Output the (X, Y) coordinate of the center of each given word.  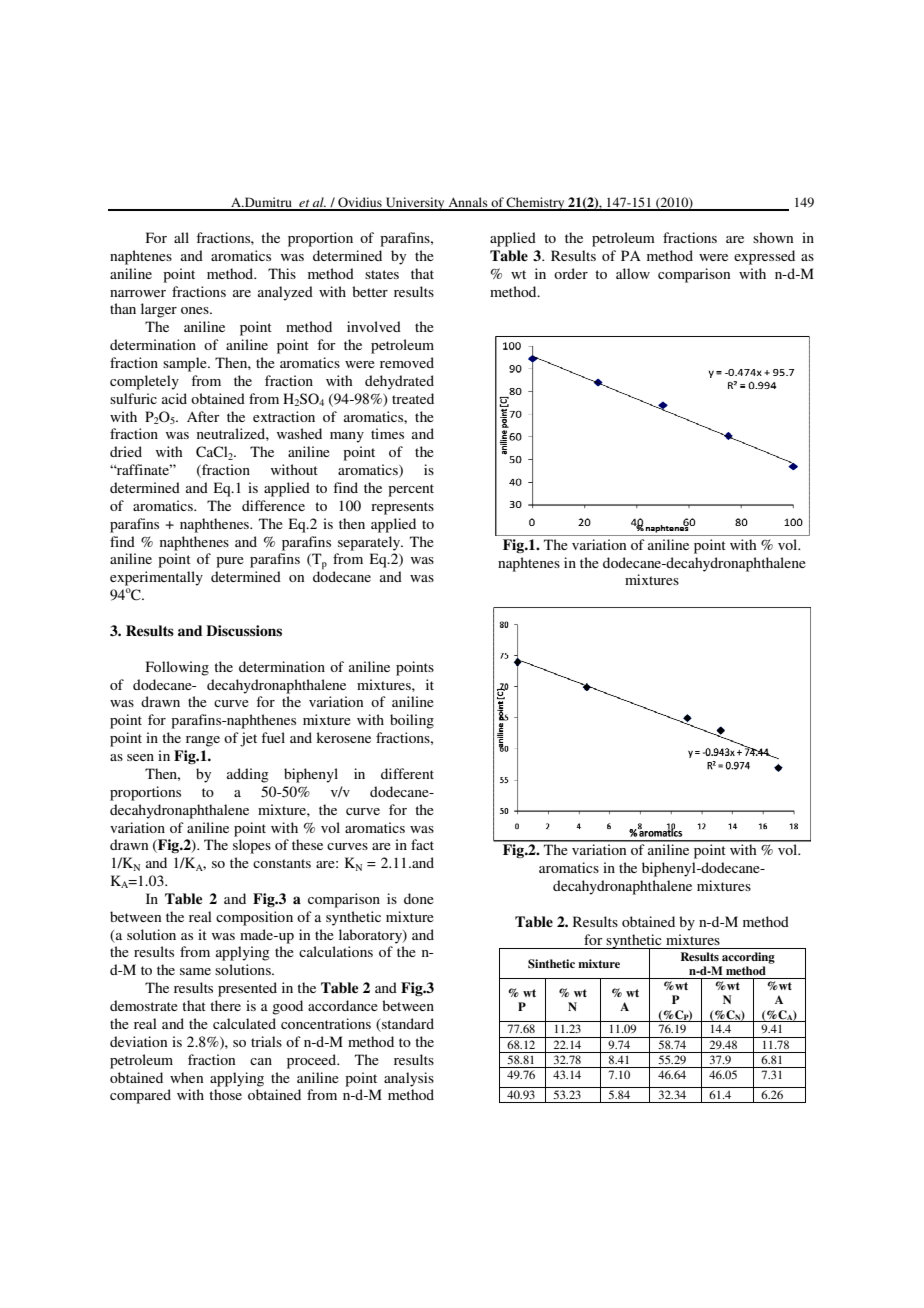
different (407, 773)
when (186, 1077)
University (415, 204)
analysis (409, 1079)
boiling (412, 721)
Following (177, 668)
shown (773, 237)
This (282, 273)
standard (407, 1025)
